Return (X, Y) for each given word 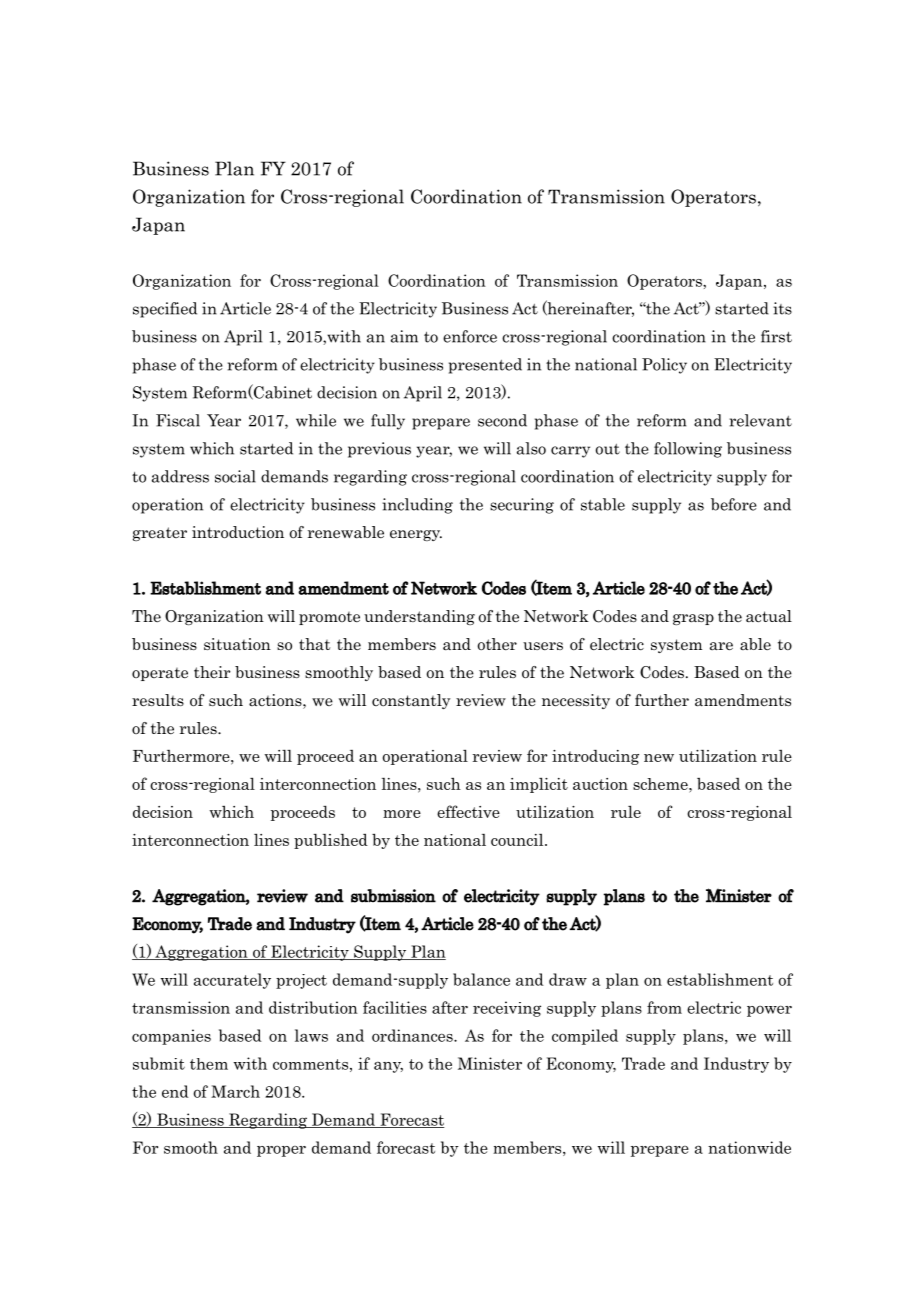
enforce (470, 336)
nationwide (749, 1147)
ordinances (413, 1035)
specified (165, 310)
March (235, 1091)
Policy (664, 366)
